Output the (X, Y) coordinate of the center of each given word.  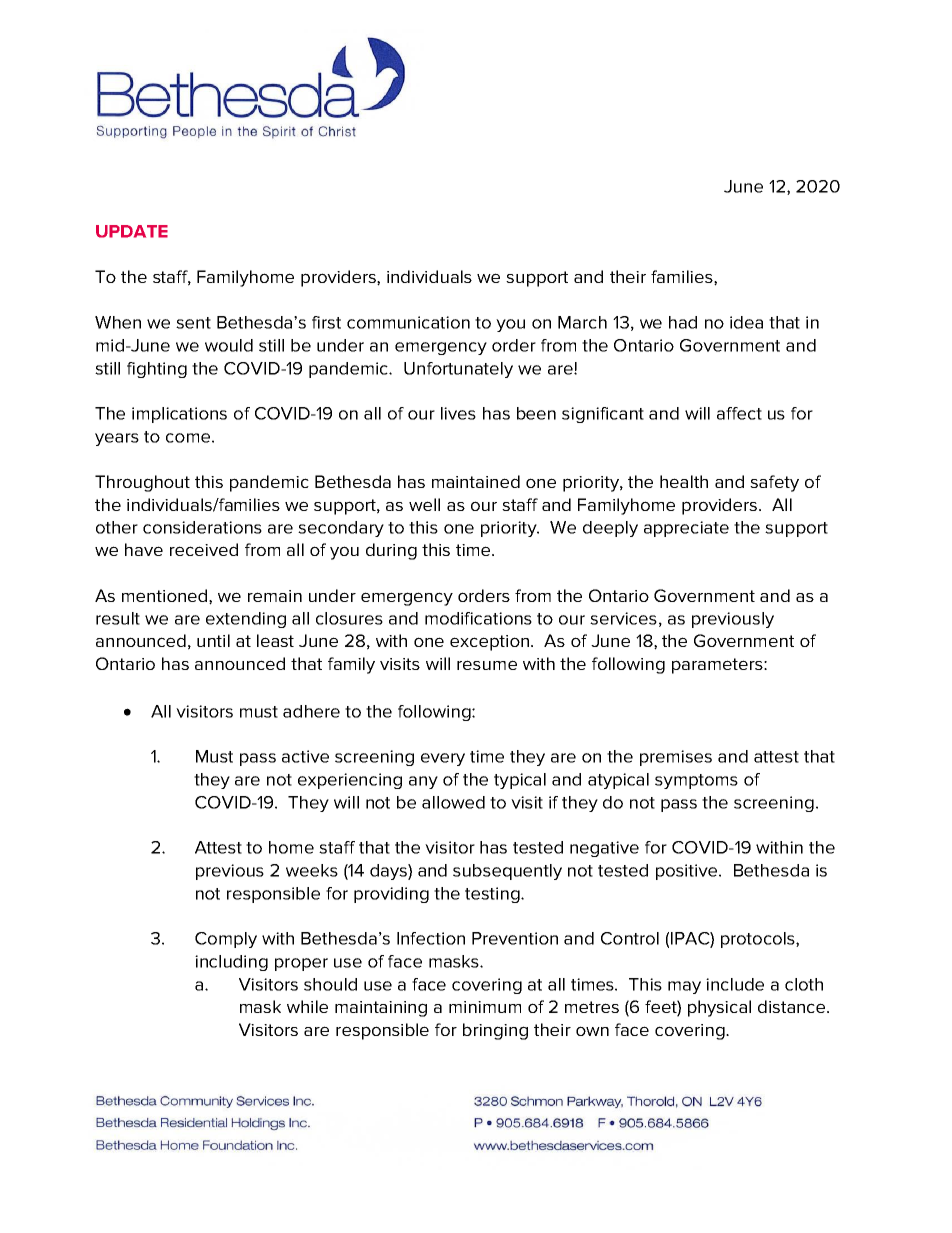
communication (408, 322)
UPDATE (132, 231)
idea (746, 322)
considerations (202, 527)
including (231, 963)
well (424, 504)
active (305, 756)
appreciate (686, 529)
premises (676, 758)
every (443, 759)
